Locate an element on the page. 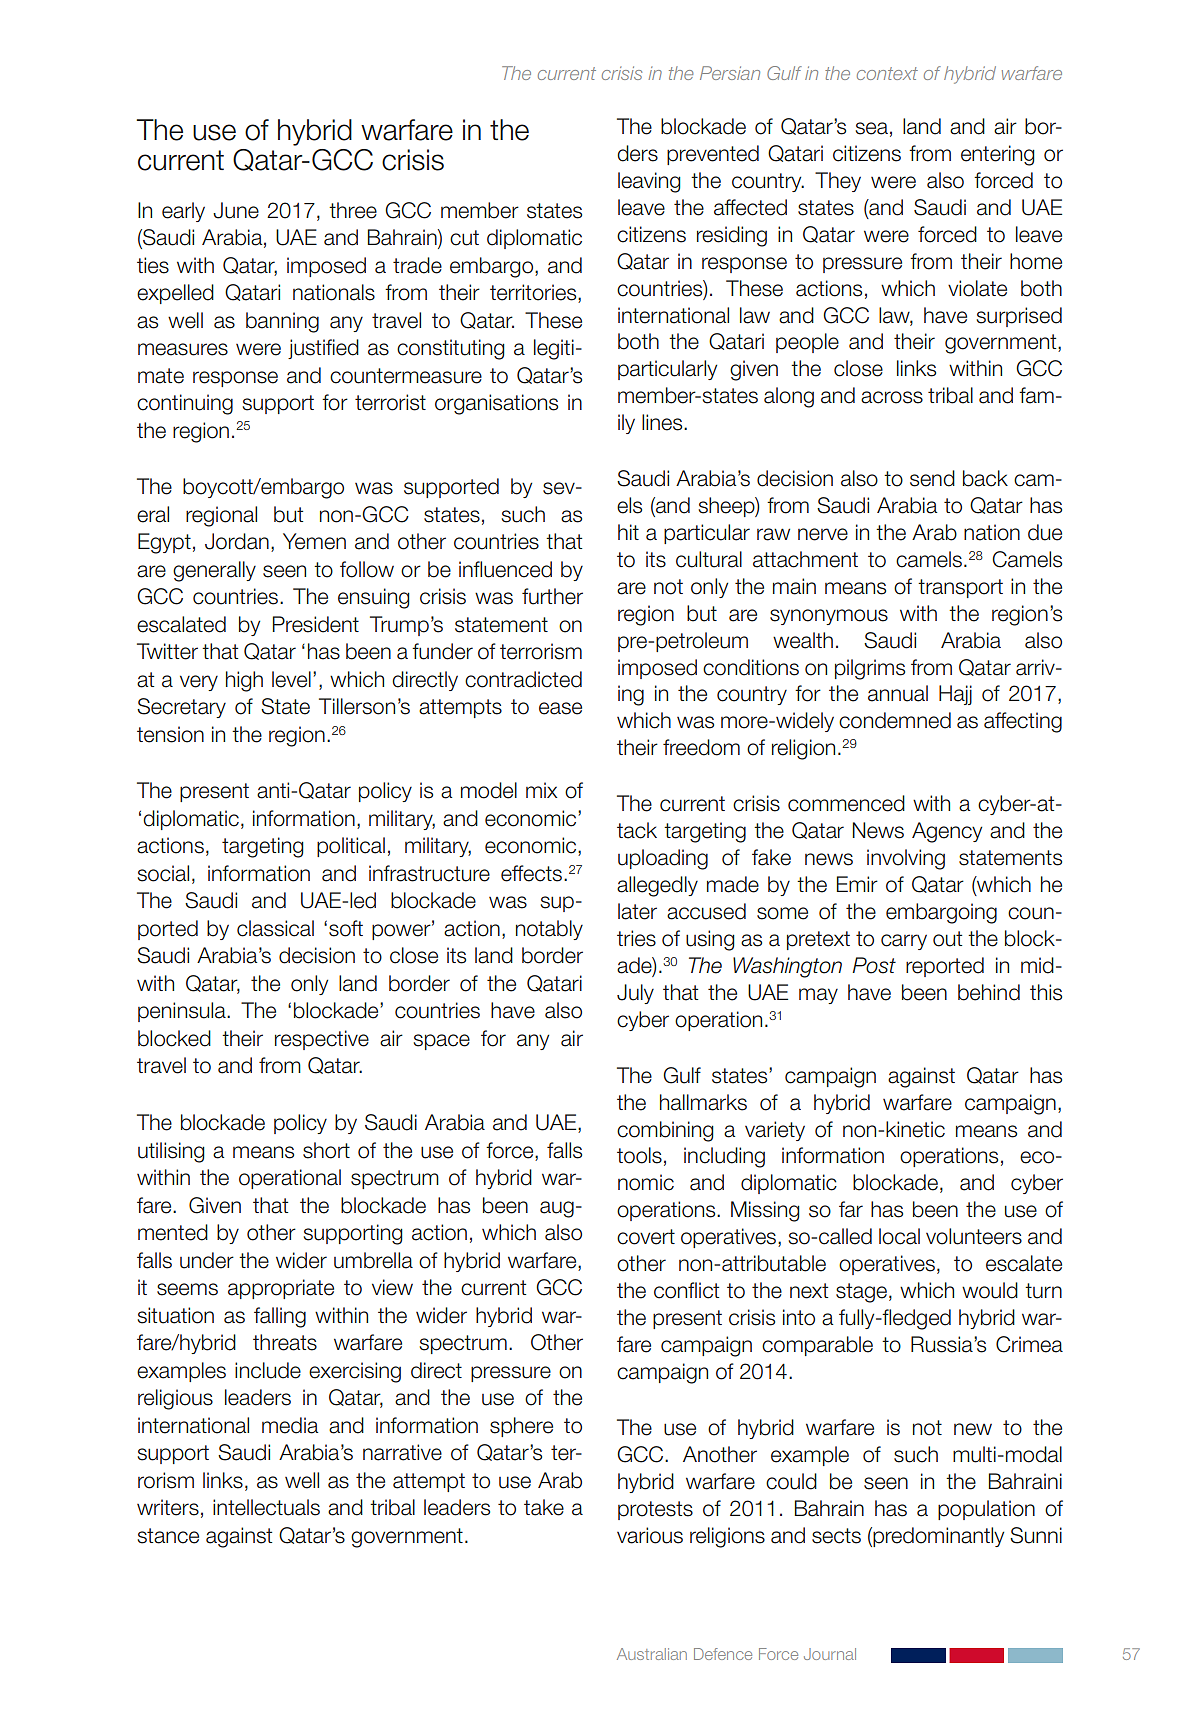 The image size is (1200, 1714). involving is located at coordinates (906, 859).
